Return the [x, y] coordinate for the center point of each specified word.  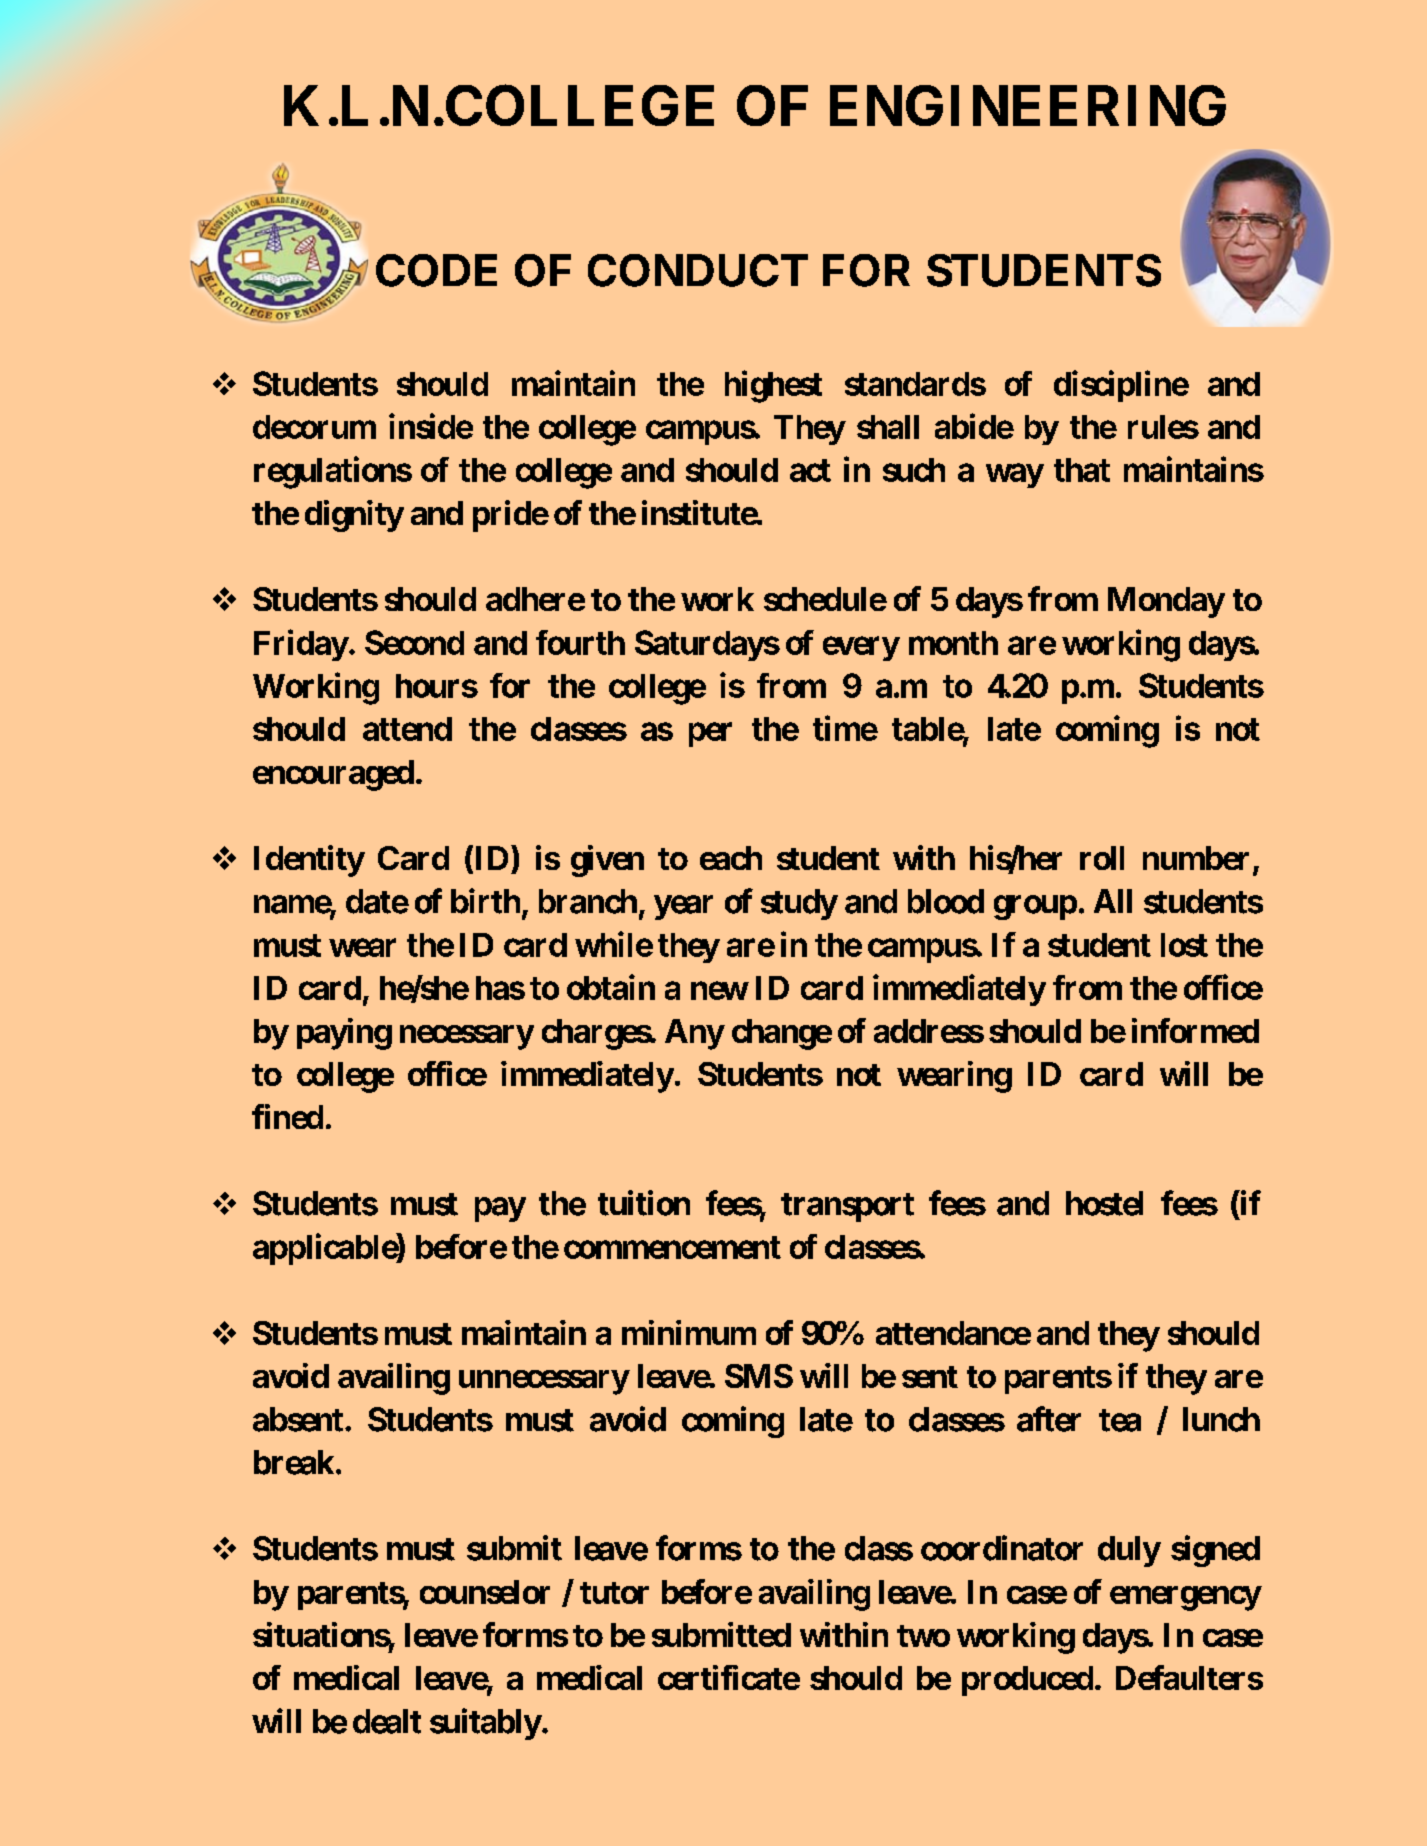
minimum [689, 1332]
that [1082, 470]
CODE [436, 270]
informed [1195, 1030]
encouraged [333, 775]
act [810, 470]
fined [287, 1116]
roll [1102, 858]
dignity [354, 516]
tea [1120, 1420]
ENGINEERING [1028, 105]
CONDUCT [698, 270]
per [710, 735]
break [294, 1462]
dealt [387, 1721]
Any [694, 1034]
